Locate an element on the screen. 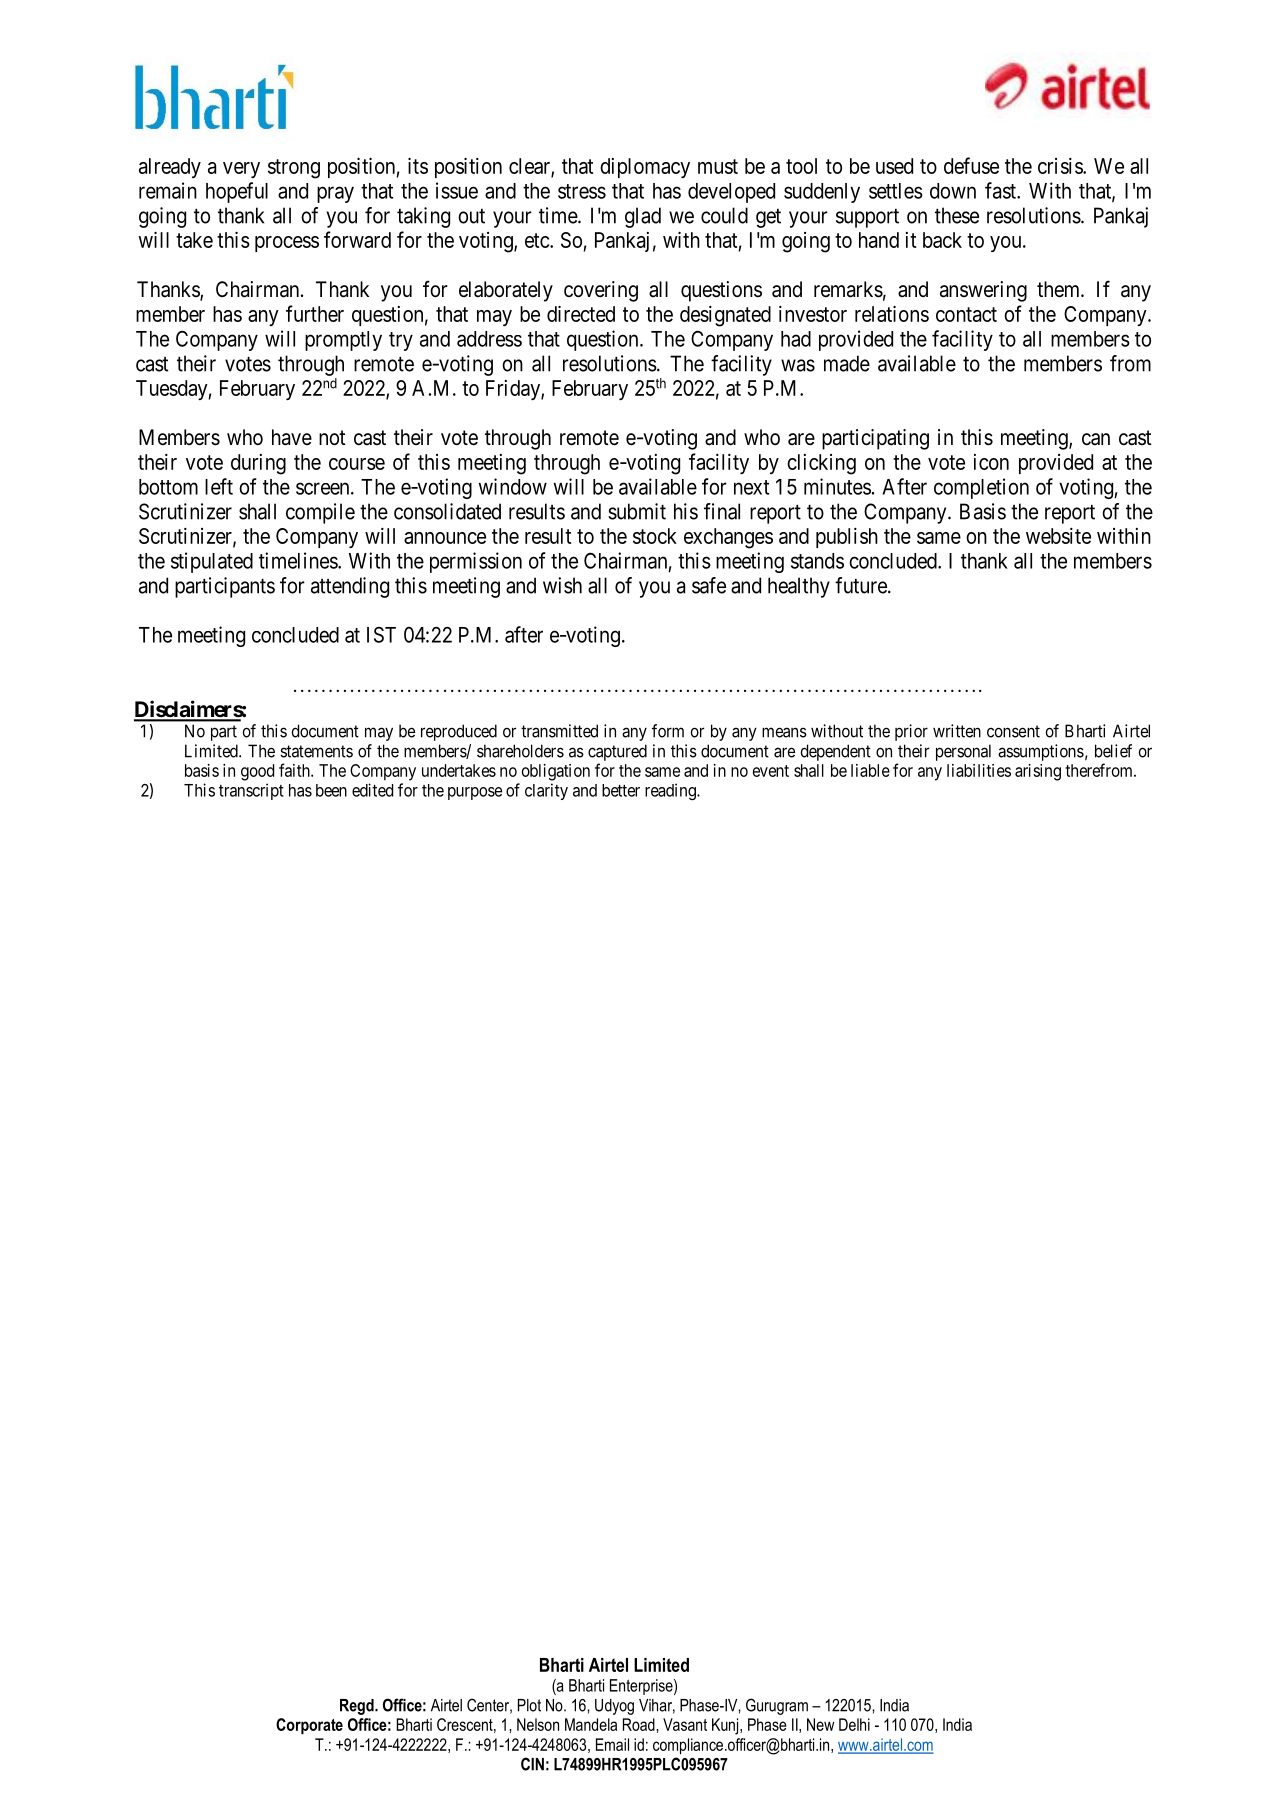 Image resolution: width=1277 pixels, height=1806 pixels. reading is located at coordinates (671, 791).
